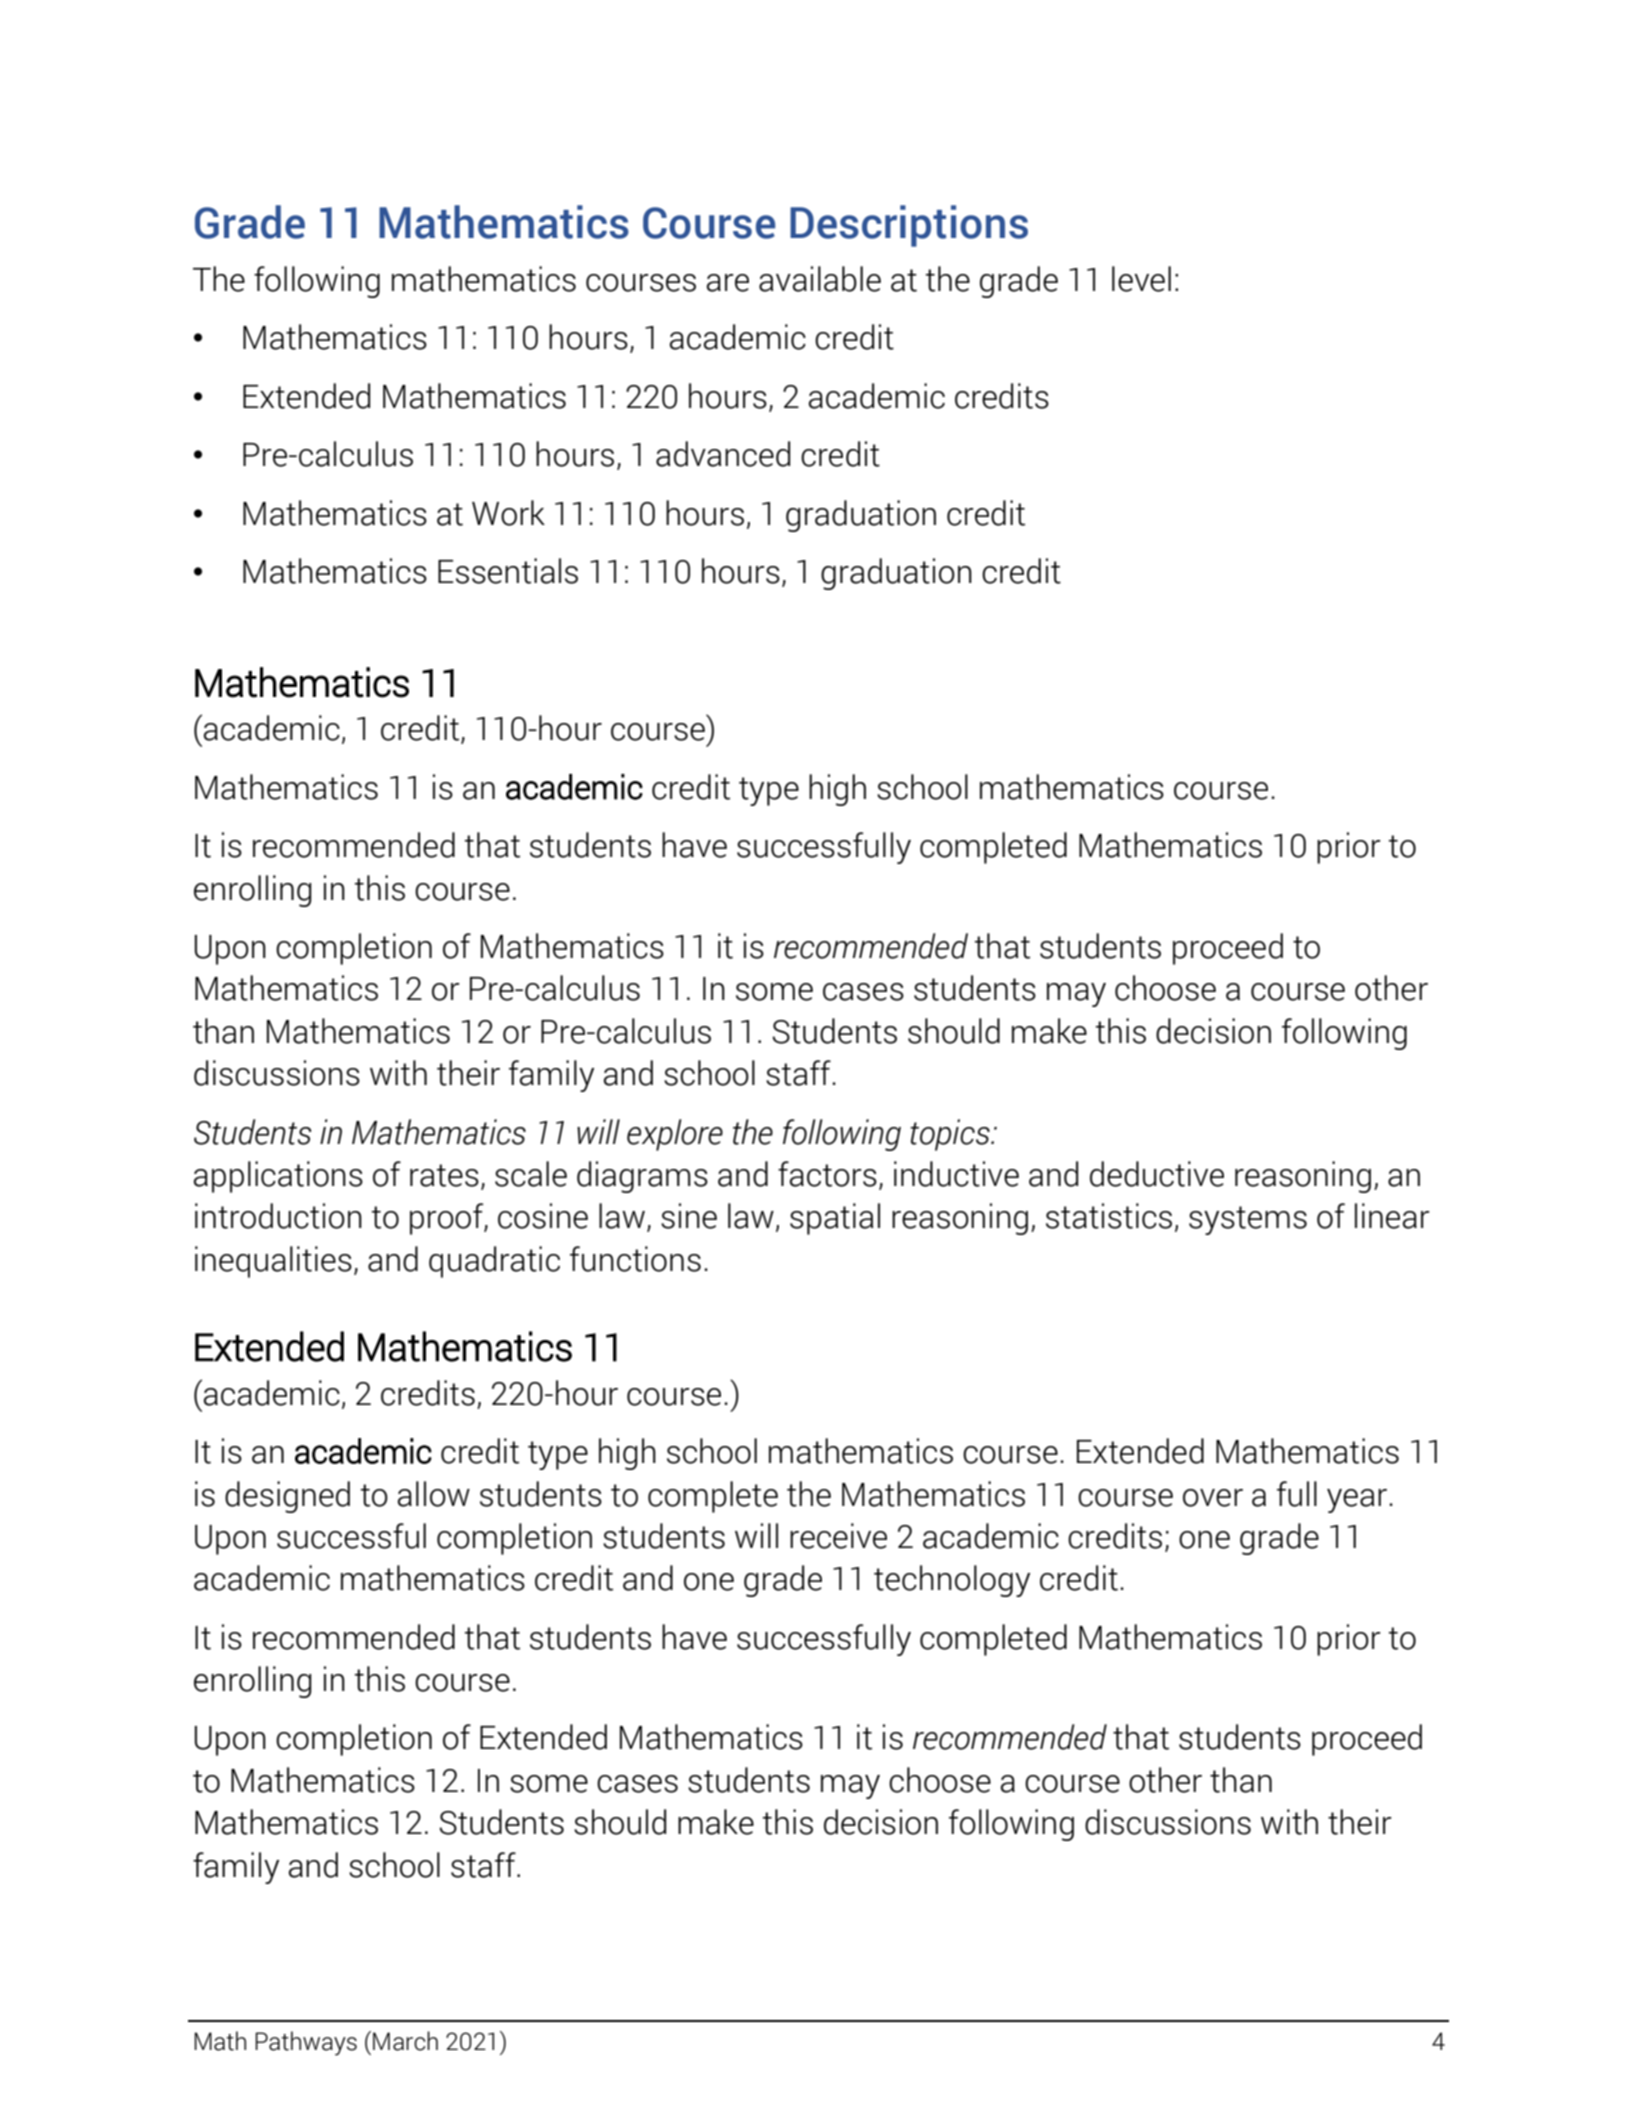 The height and width of the document is (2120, 1638). Describe the element at coordinates (1141, 279) in the document. I see `level` at that location.
